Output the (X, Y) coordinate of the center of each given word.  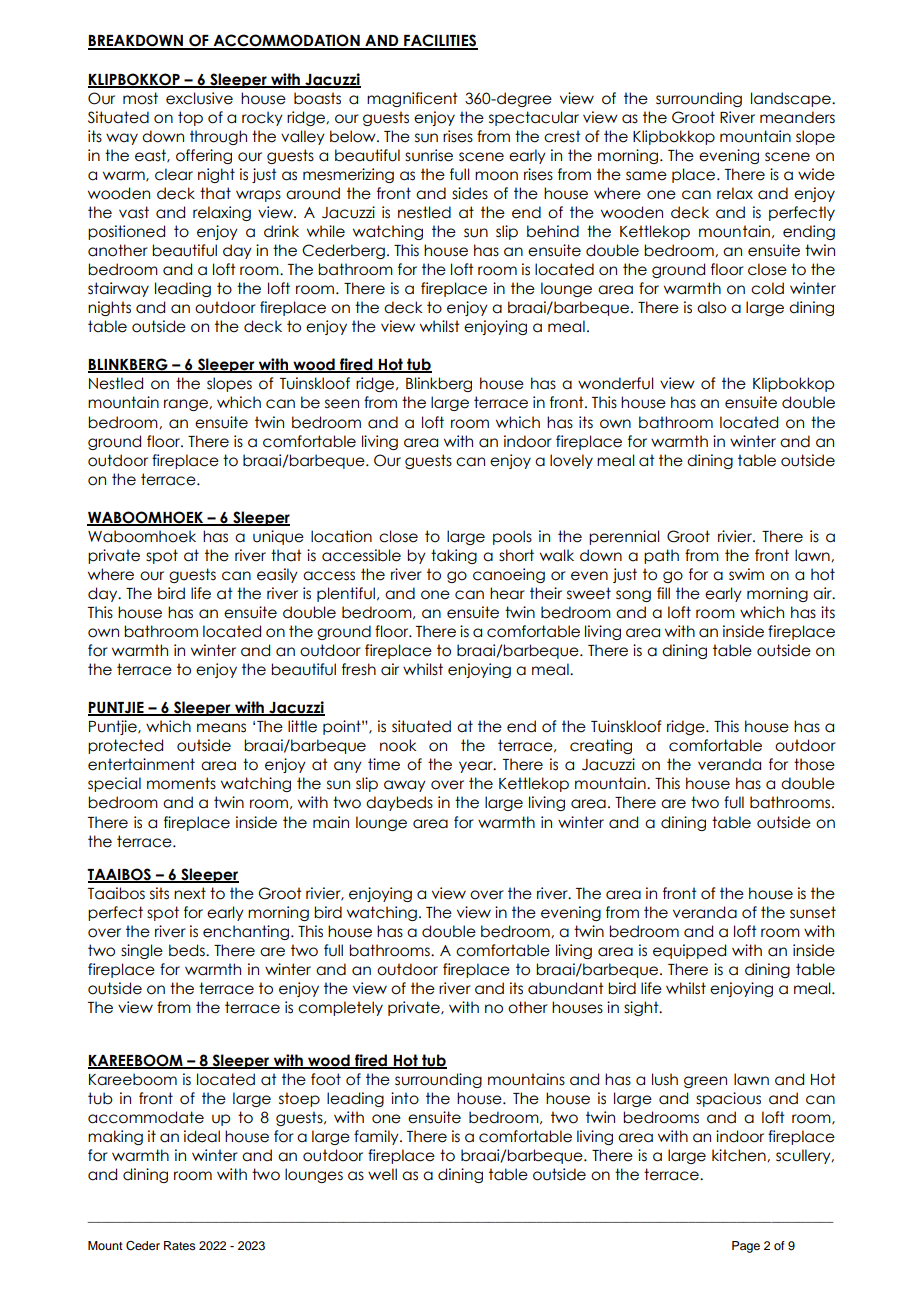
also (711, 307)
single (142, 951)
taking (454, 556)
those (814, 764)
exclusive (199, 98)
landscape (792, 99)
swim (746, 574)
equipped (689, 951)
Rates (180, 1245)
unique (278, 537)
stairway (118, 289)
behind (553, 231)
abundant (566, 988)
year (477, 767)
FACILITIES (440, 41)
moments (181, 783)
